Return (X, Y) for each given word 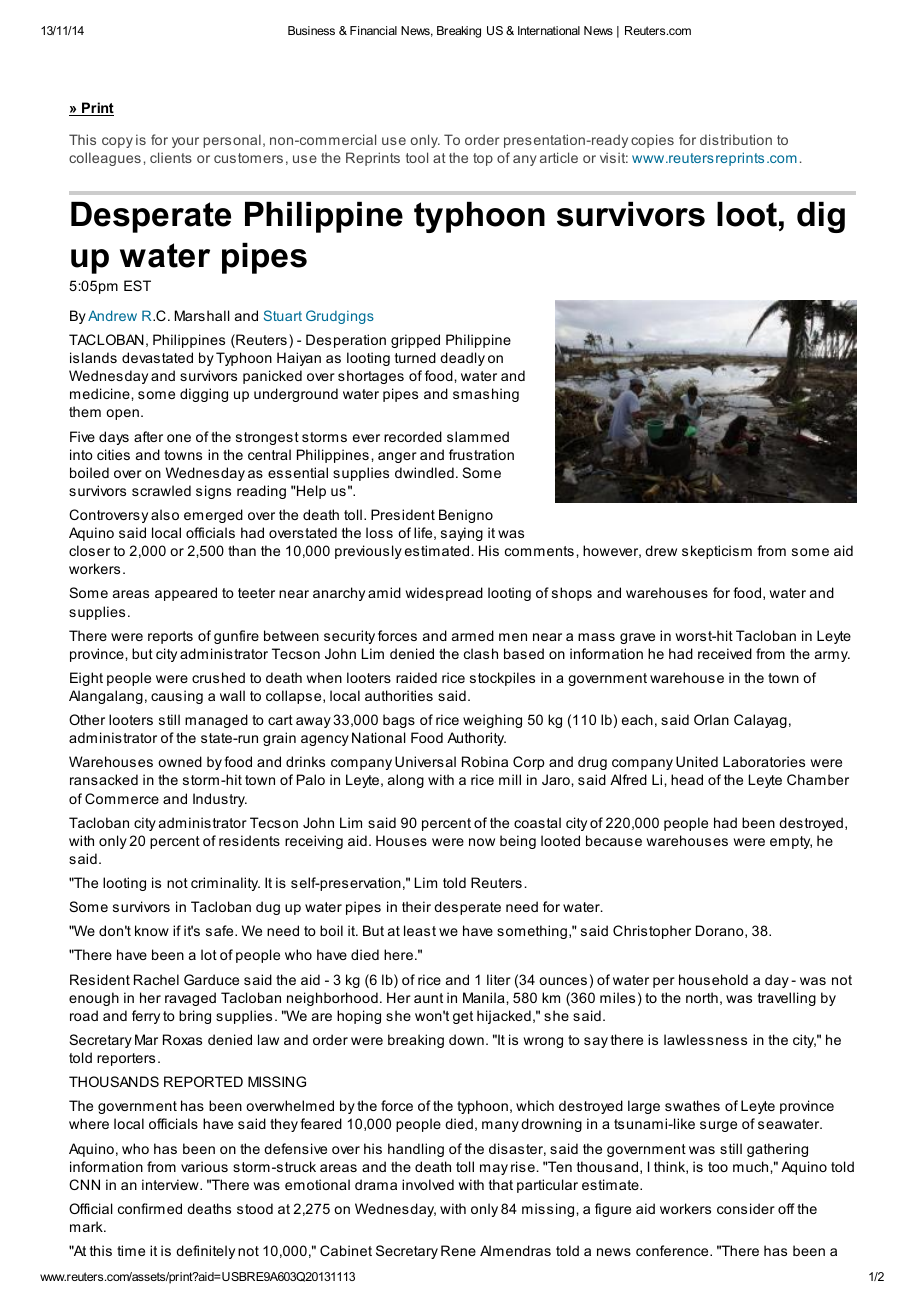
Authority (476, 739)
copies (652, 141)
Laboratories (764, 761)
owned (180, 761)
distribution (736, 139)
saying (462, 534)
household (713, 979)
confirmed (150, 1208)
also (165, 514)
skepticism (717, 552)
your (185, 142)
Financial (373, 30)
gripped (415, 341)
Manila (485, 997)
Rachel (156, 979)
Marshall (202, 315)
